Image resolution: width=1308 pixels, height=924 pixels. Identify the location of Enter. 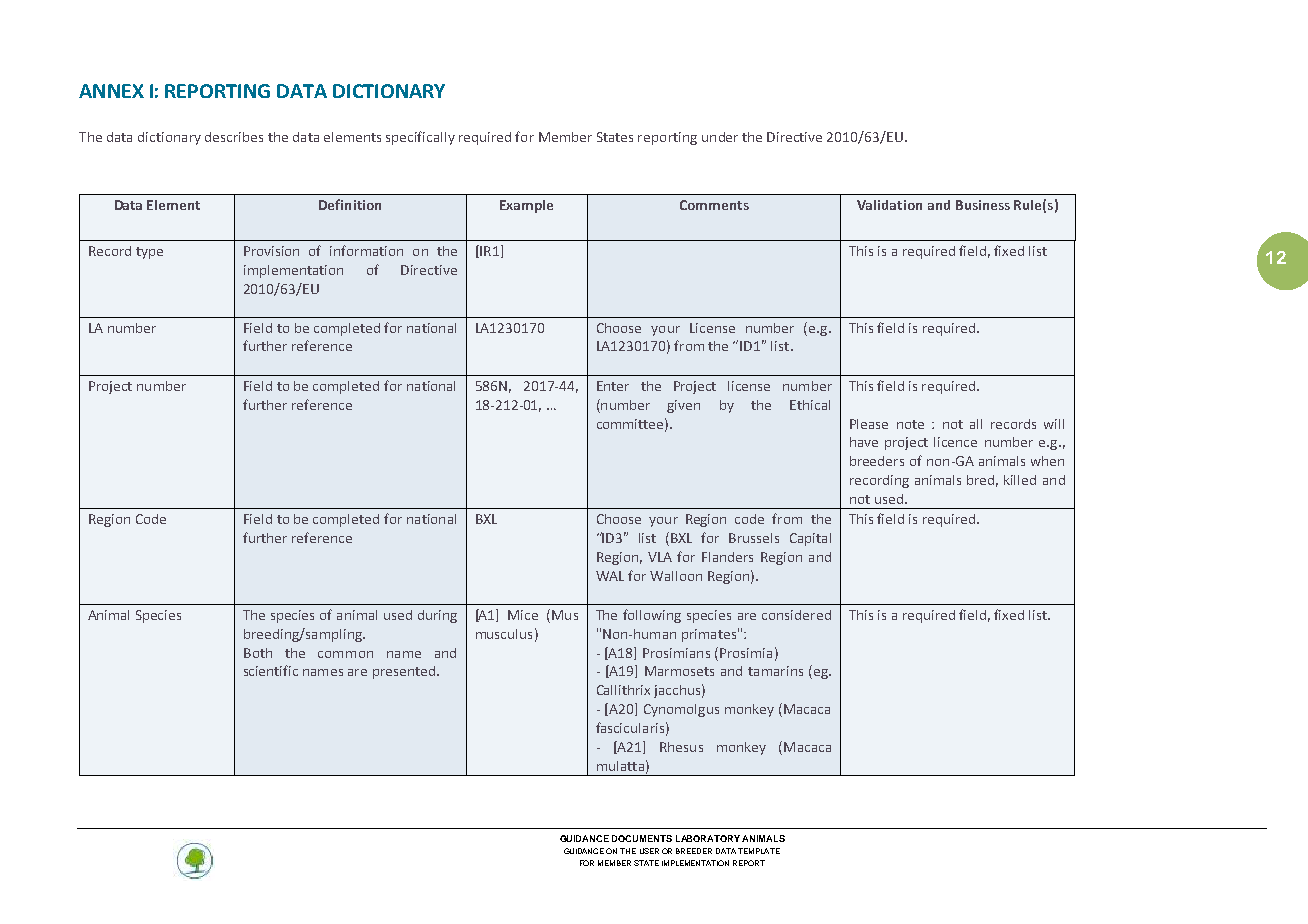
(613, 386).
